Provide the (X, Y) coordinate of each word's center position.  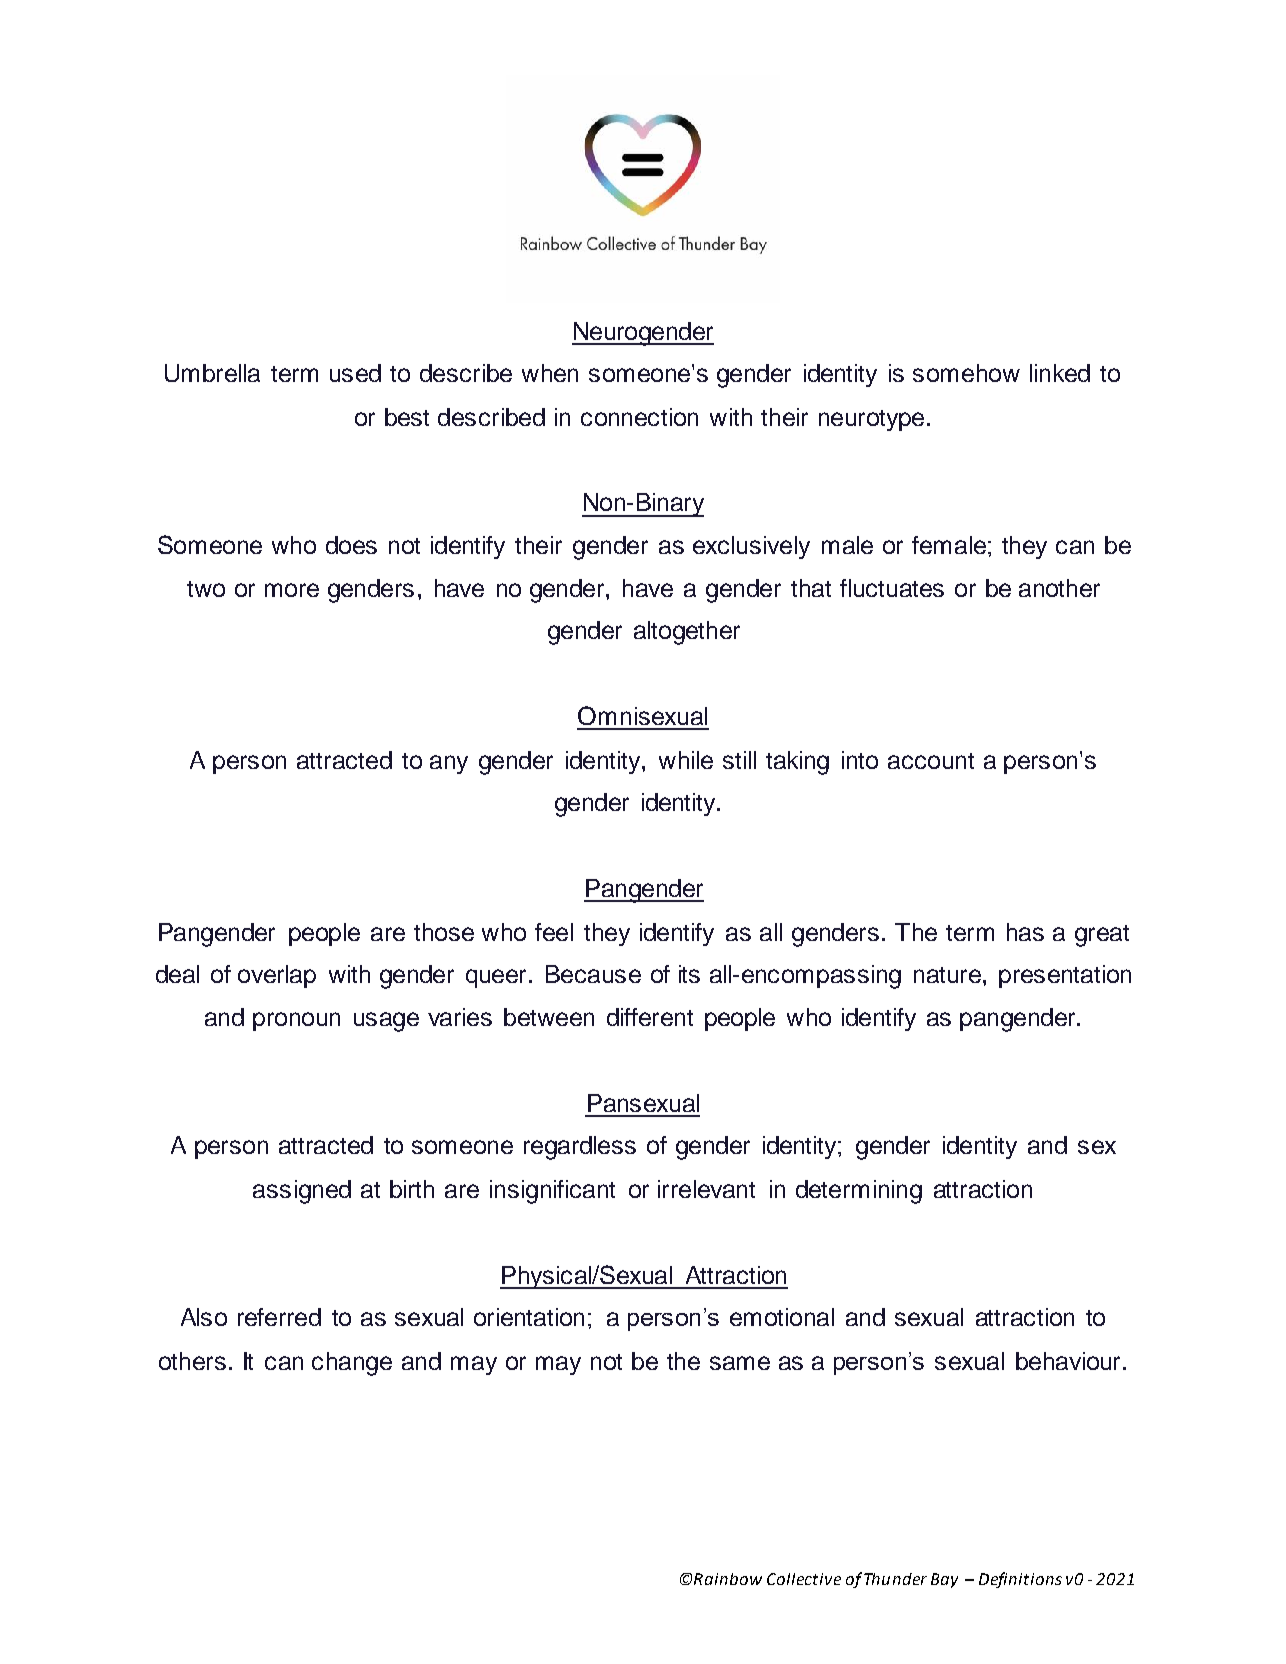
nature (947, 975)
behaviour (1068, 1361)
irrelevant (706, 1189)
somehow (966, 373)
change (352, 1364)
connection (639, 417)
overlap (277, 976)
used (355, 373)
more (292, 590)
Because (593, 974)
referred (279, 1317)
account (931, 761)
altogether (687, 633)
